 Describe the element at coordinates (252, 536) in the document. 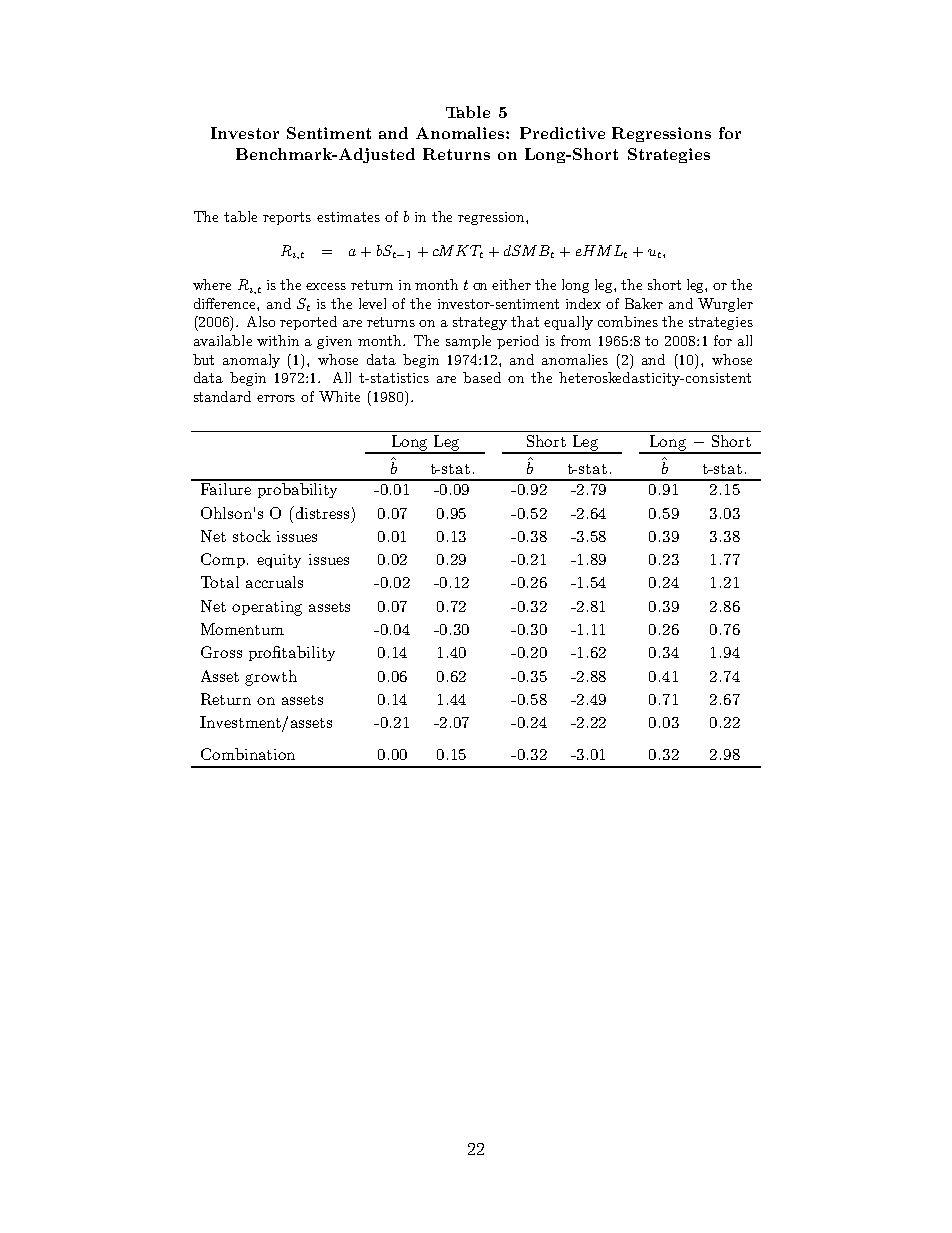

I see `stock` at that location.
